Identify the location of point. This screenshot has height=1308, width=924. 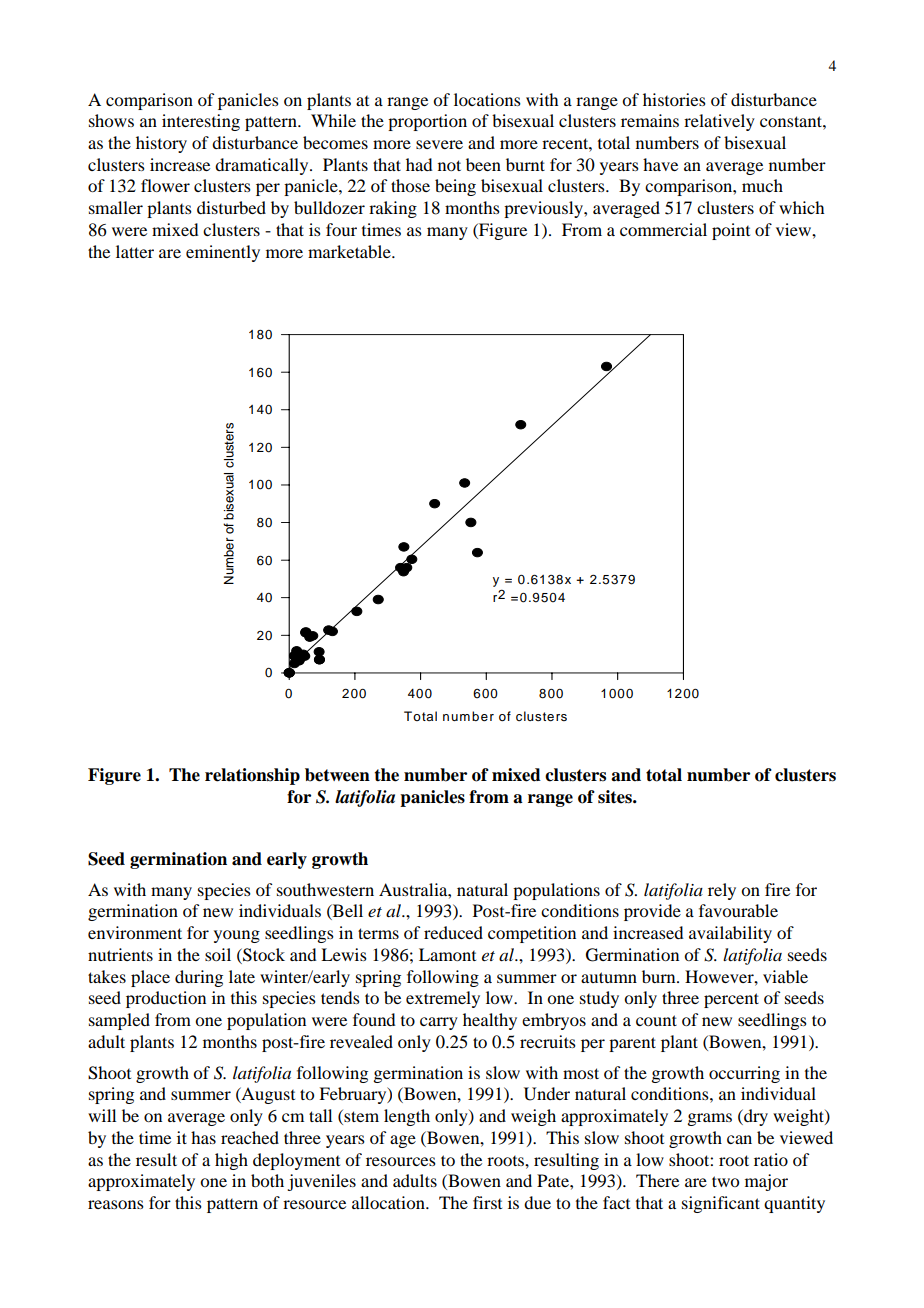
(731, 231).
